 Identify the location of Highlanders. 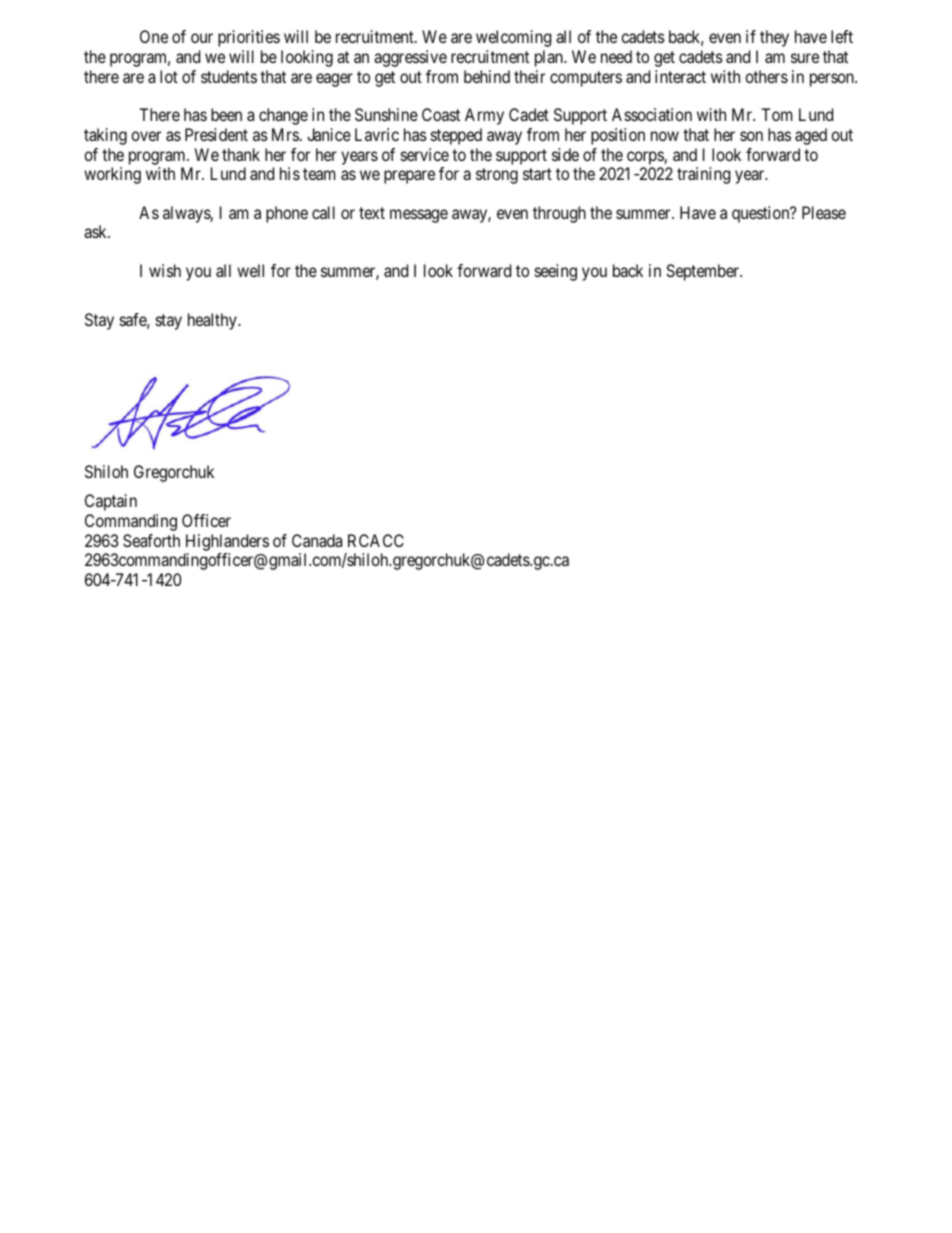
(227, 542).
